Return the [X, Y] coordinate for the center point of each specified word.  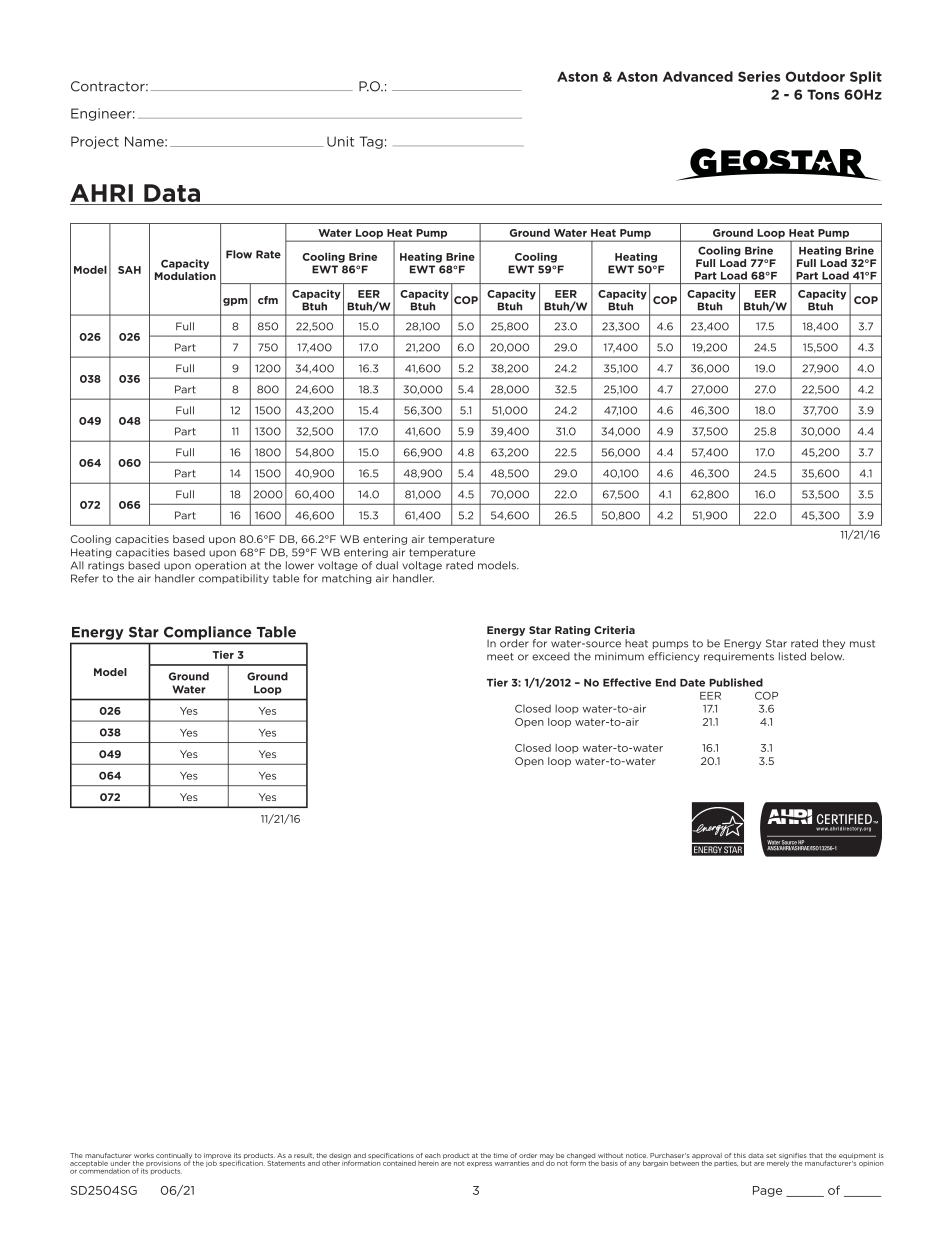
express [479, 1164]
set [771, 1155]
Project [95, 142]
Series [759, 76]
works [144, 1155]
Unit [340, 141]
